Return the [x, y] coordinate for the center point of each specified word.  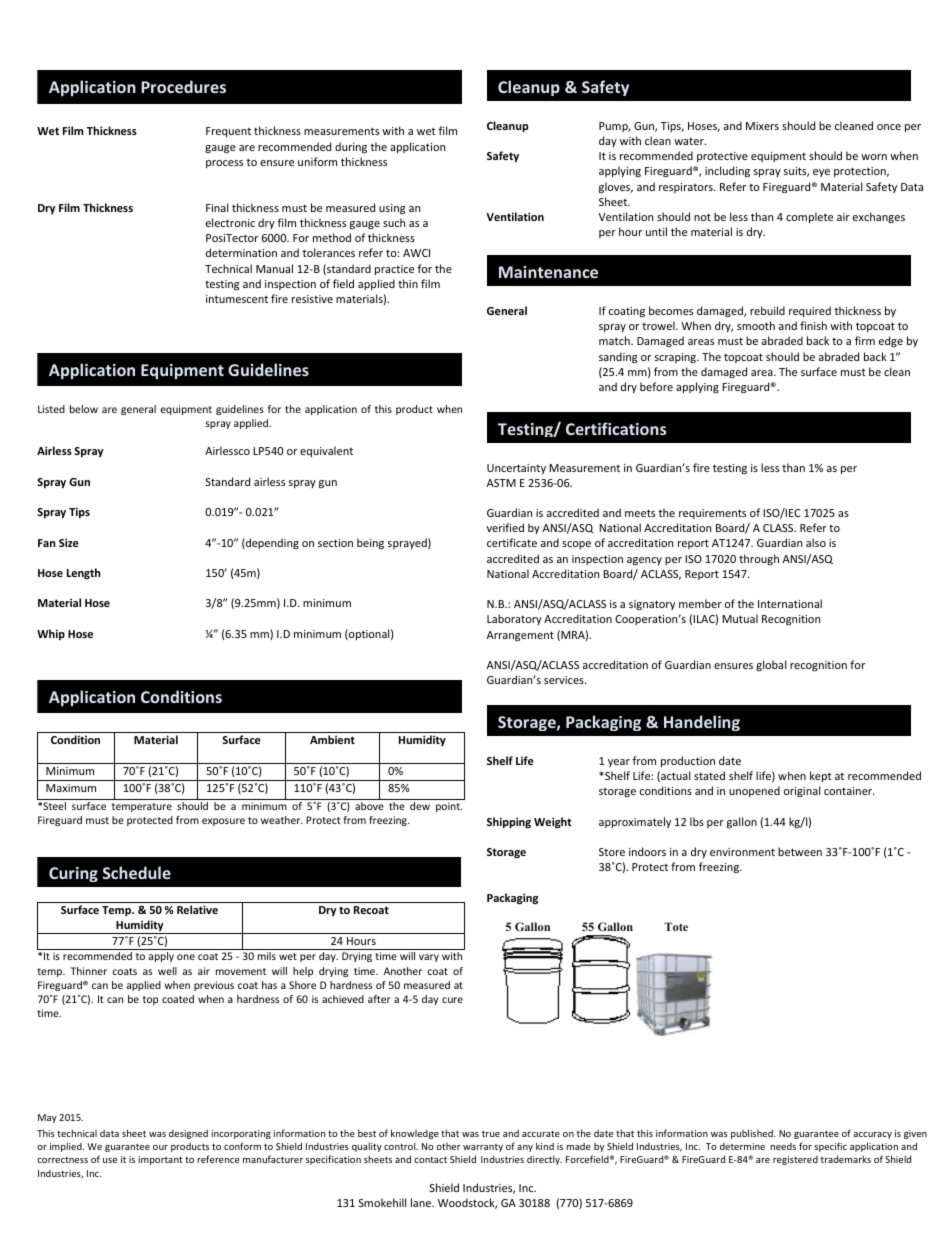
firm [865, 340]
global [771, 665]
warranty [483, 1148]
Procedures [183, 86]
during [351, 147]
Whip [51, 634]
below [84, 409]
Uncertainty [516, 469]
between [800, 851]
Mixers [762, 126]
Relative [197, 909]
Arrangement [520, 636]
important [160, 1160]
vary [429, 958]
